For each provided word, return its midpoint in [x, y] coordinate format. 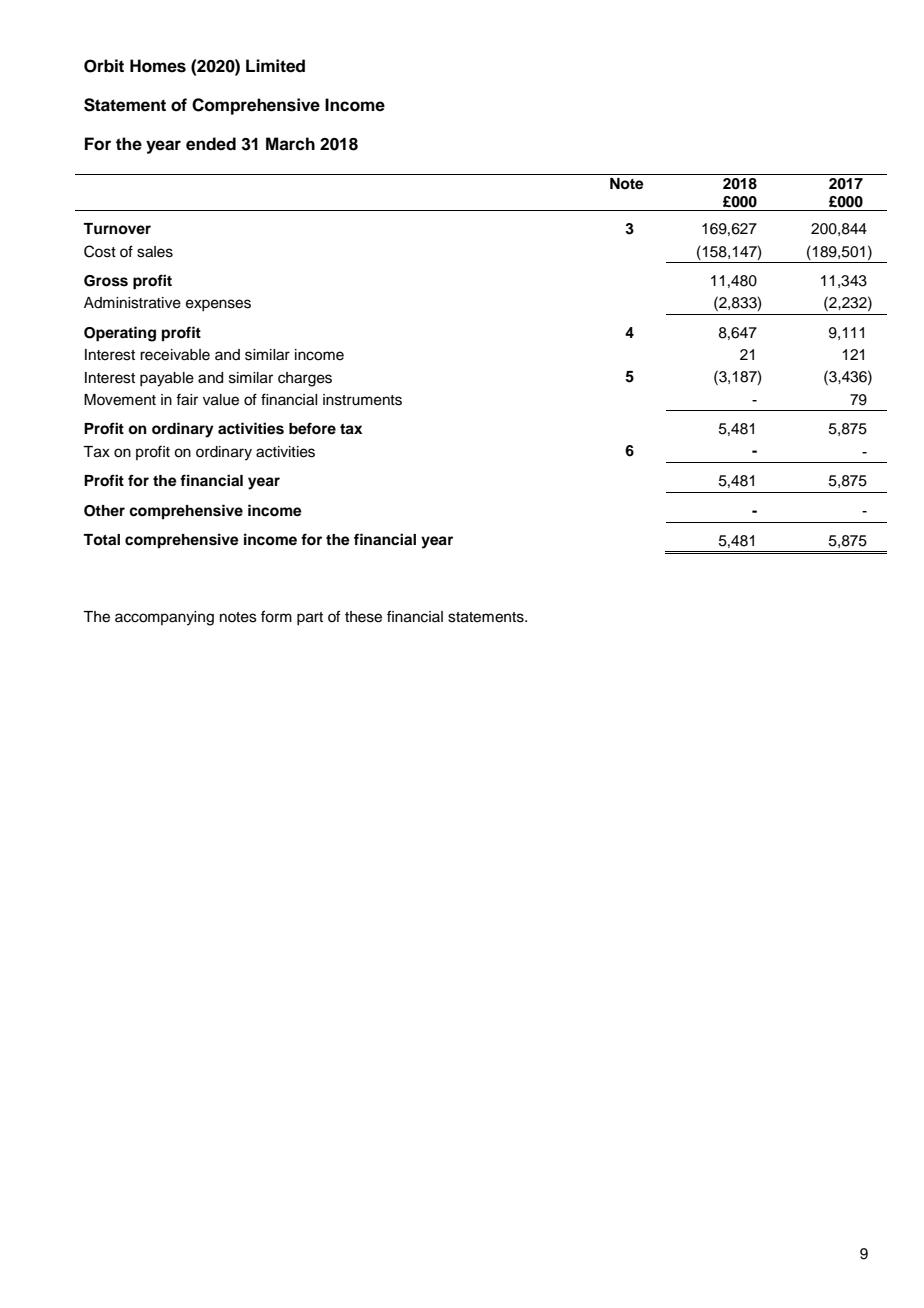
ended [211, 144]
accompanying [164, 618]
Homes [158, 66]
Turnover [117, 228]
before [312, 428]
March [290, 144]
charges [305, 379]
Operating [120, 334]
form [276, 616]
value [221, 400]
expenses [218, 305]
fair [187, 399]
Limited [275, 66]
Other [104, 511]
